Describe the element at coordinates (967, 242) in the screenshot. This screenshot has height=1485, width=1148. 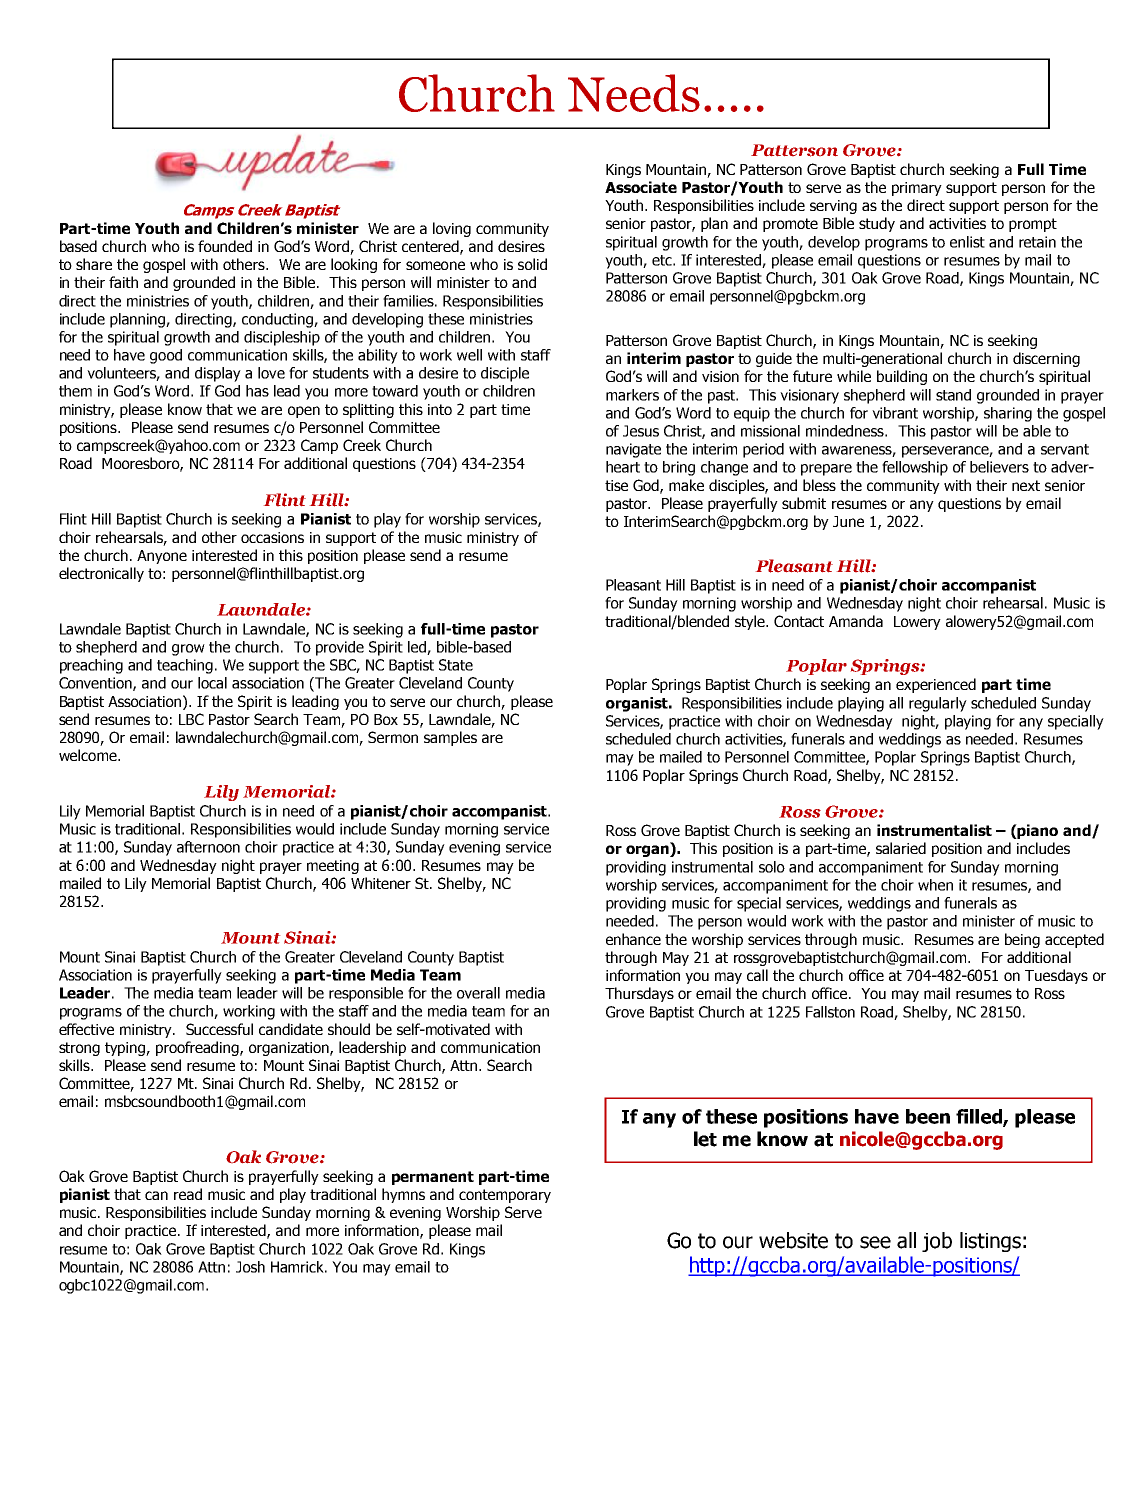
I see `enlist` at that location.
